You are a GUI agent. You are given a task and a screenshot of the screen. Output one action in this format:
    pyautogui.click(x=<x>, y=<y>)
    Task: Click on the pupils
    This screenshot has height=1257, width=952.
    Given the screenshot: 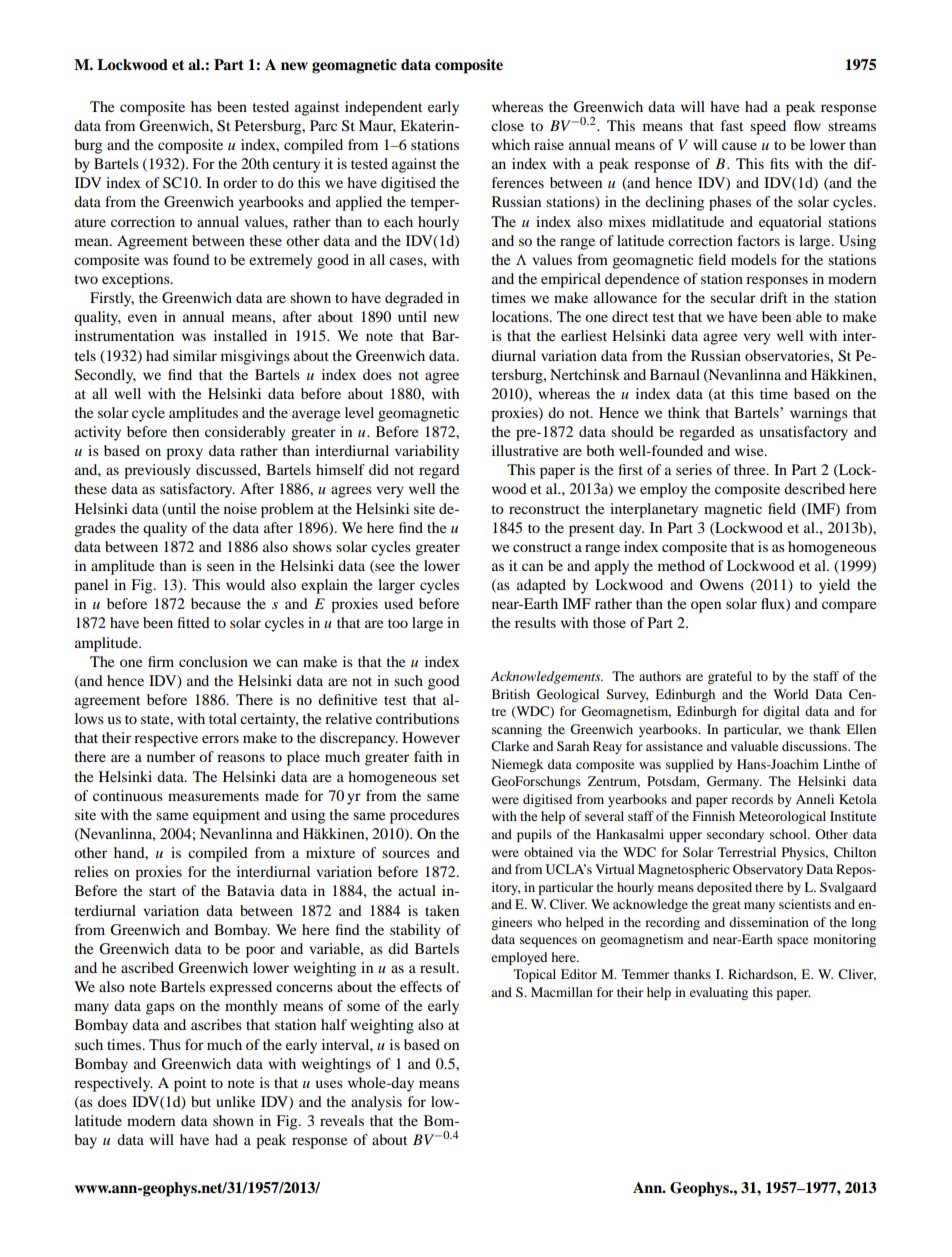 What is the action you would take?
    pyautogui.click(x=534, y=835)
